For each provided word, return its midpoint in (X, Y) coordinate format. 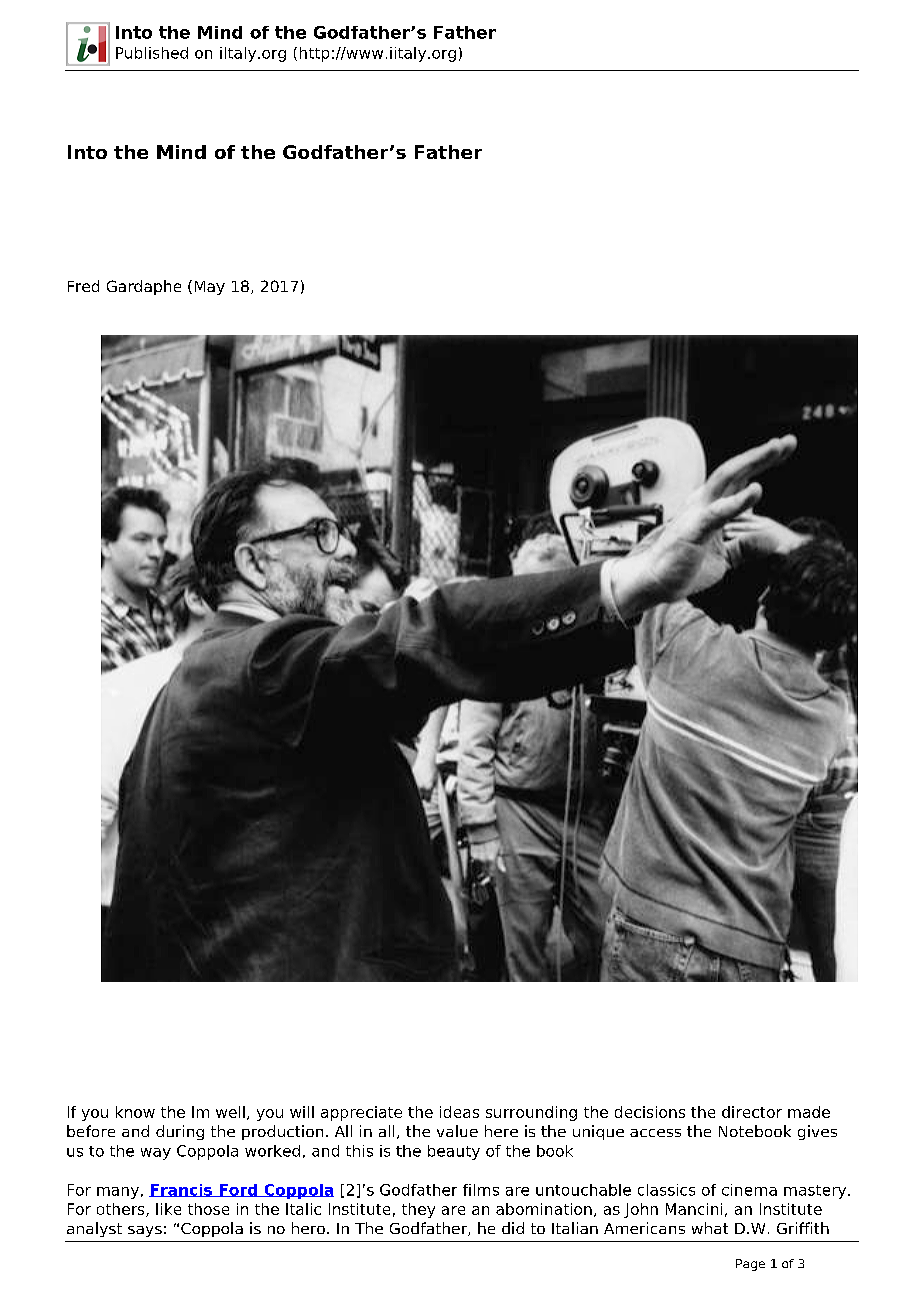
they (418, 1210)
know (135, 1112)
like (168, 1209)
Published (152, 53)
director (752, 1112)
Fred (83, 286)
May (210, 288)
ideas (459, 1112)
